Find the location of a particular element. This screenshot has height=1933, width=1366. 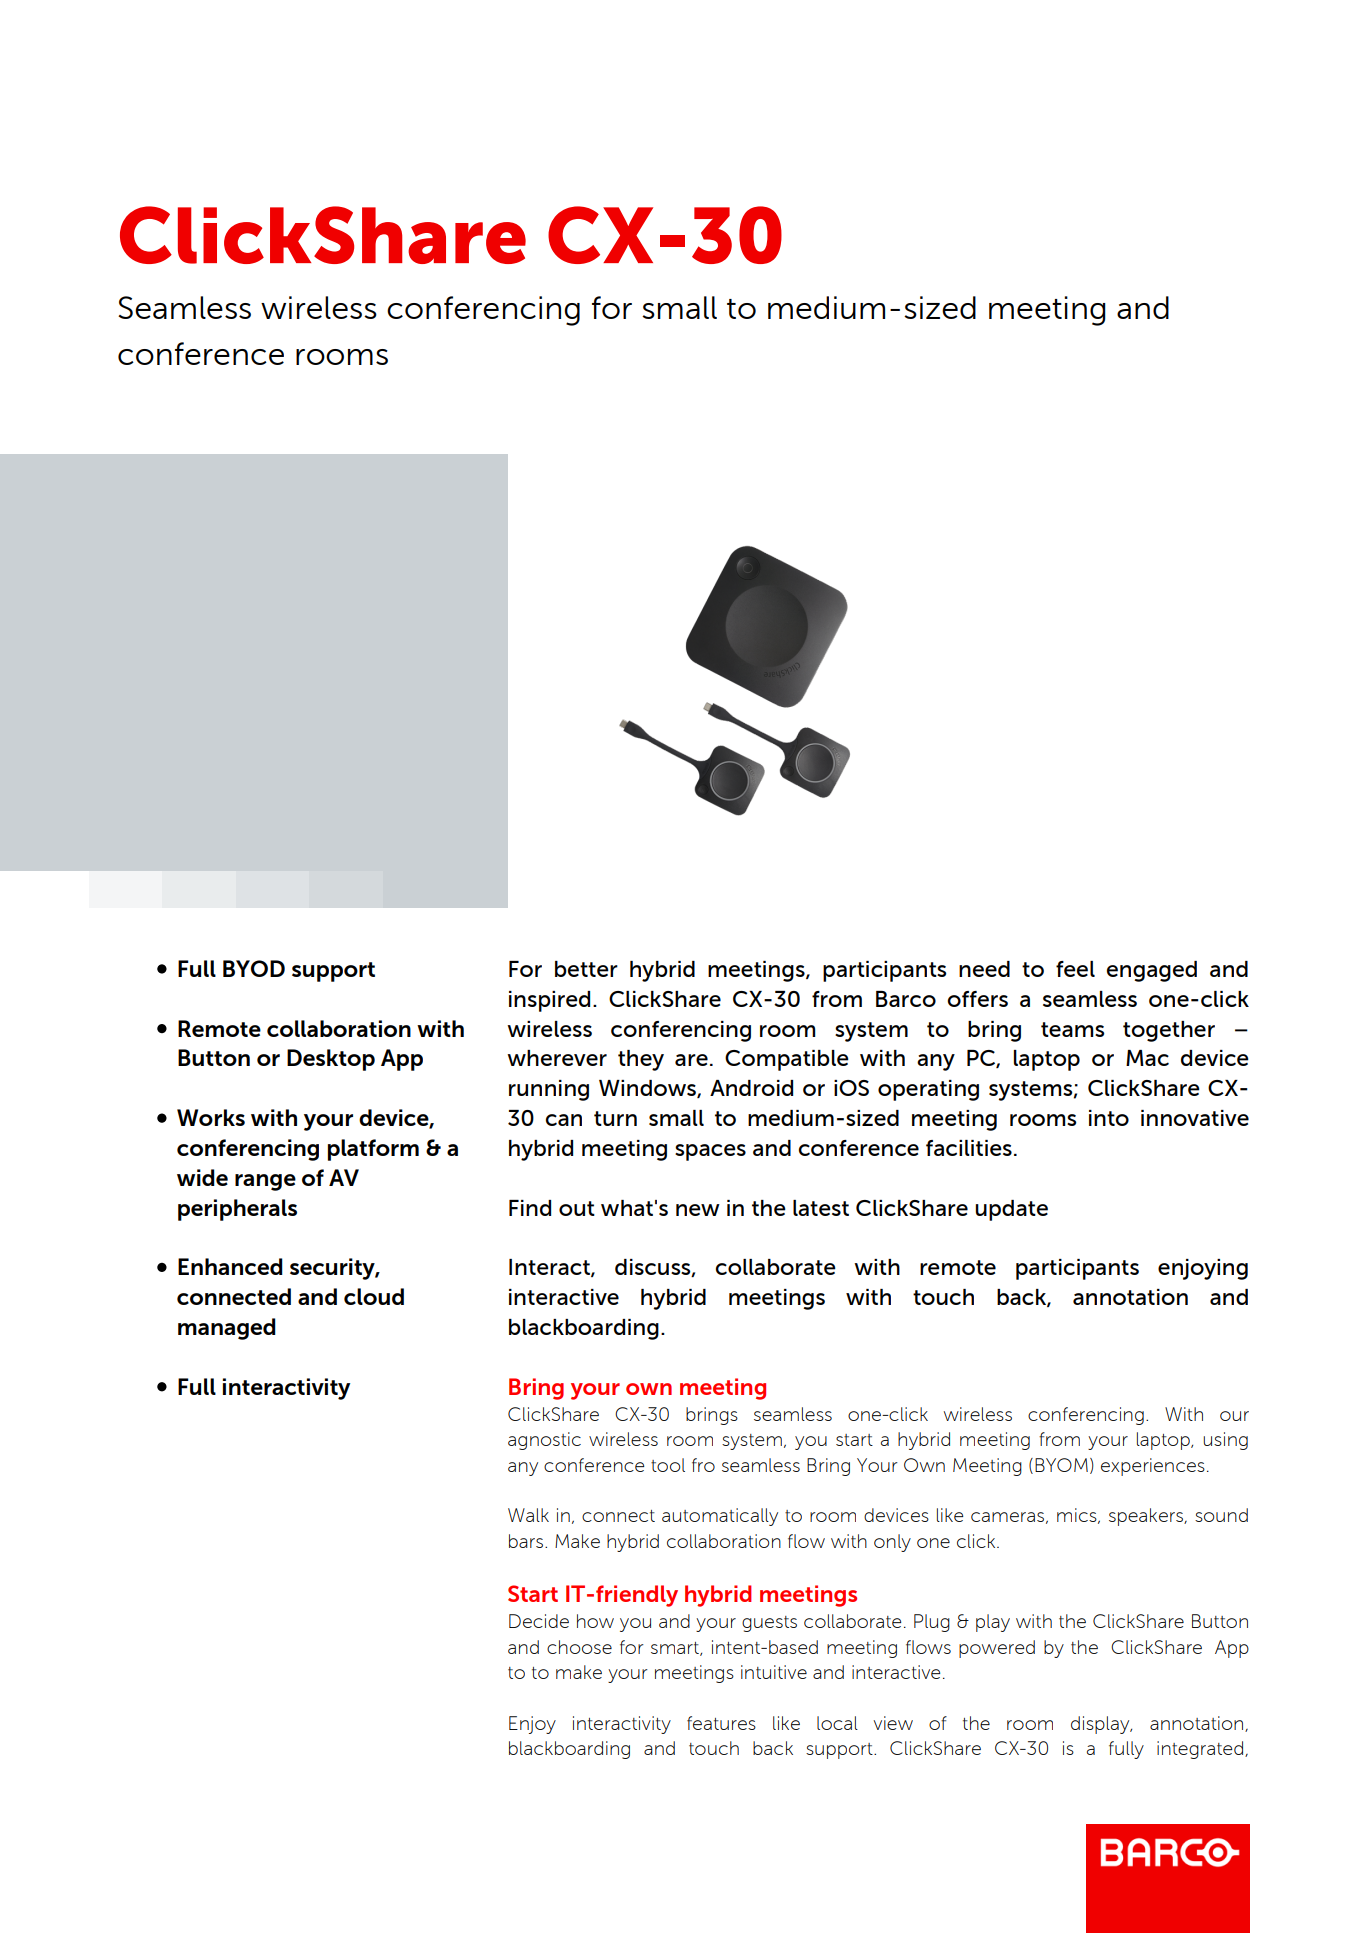

agnostic is located at coordinates (544, 1441).
